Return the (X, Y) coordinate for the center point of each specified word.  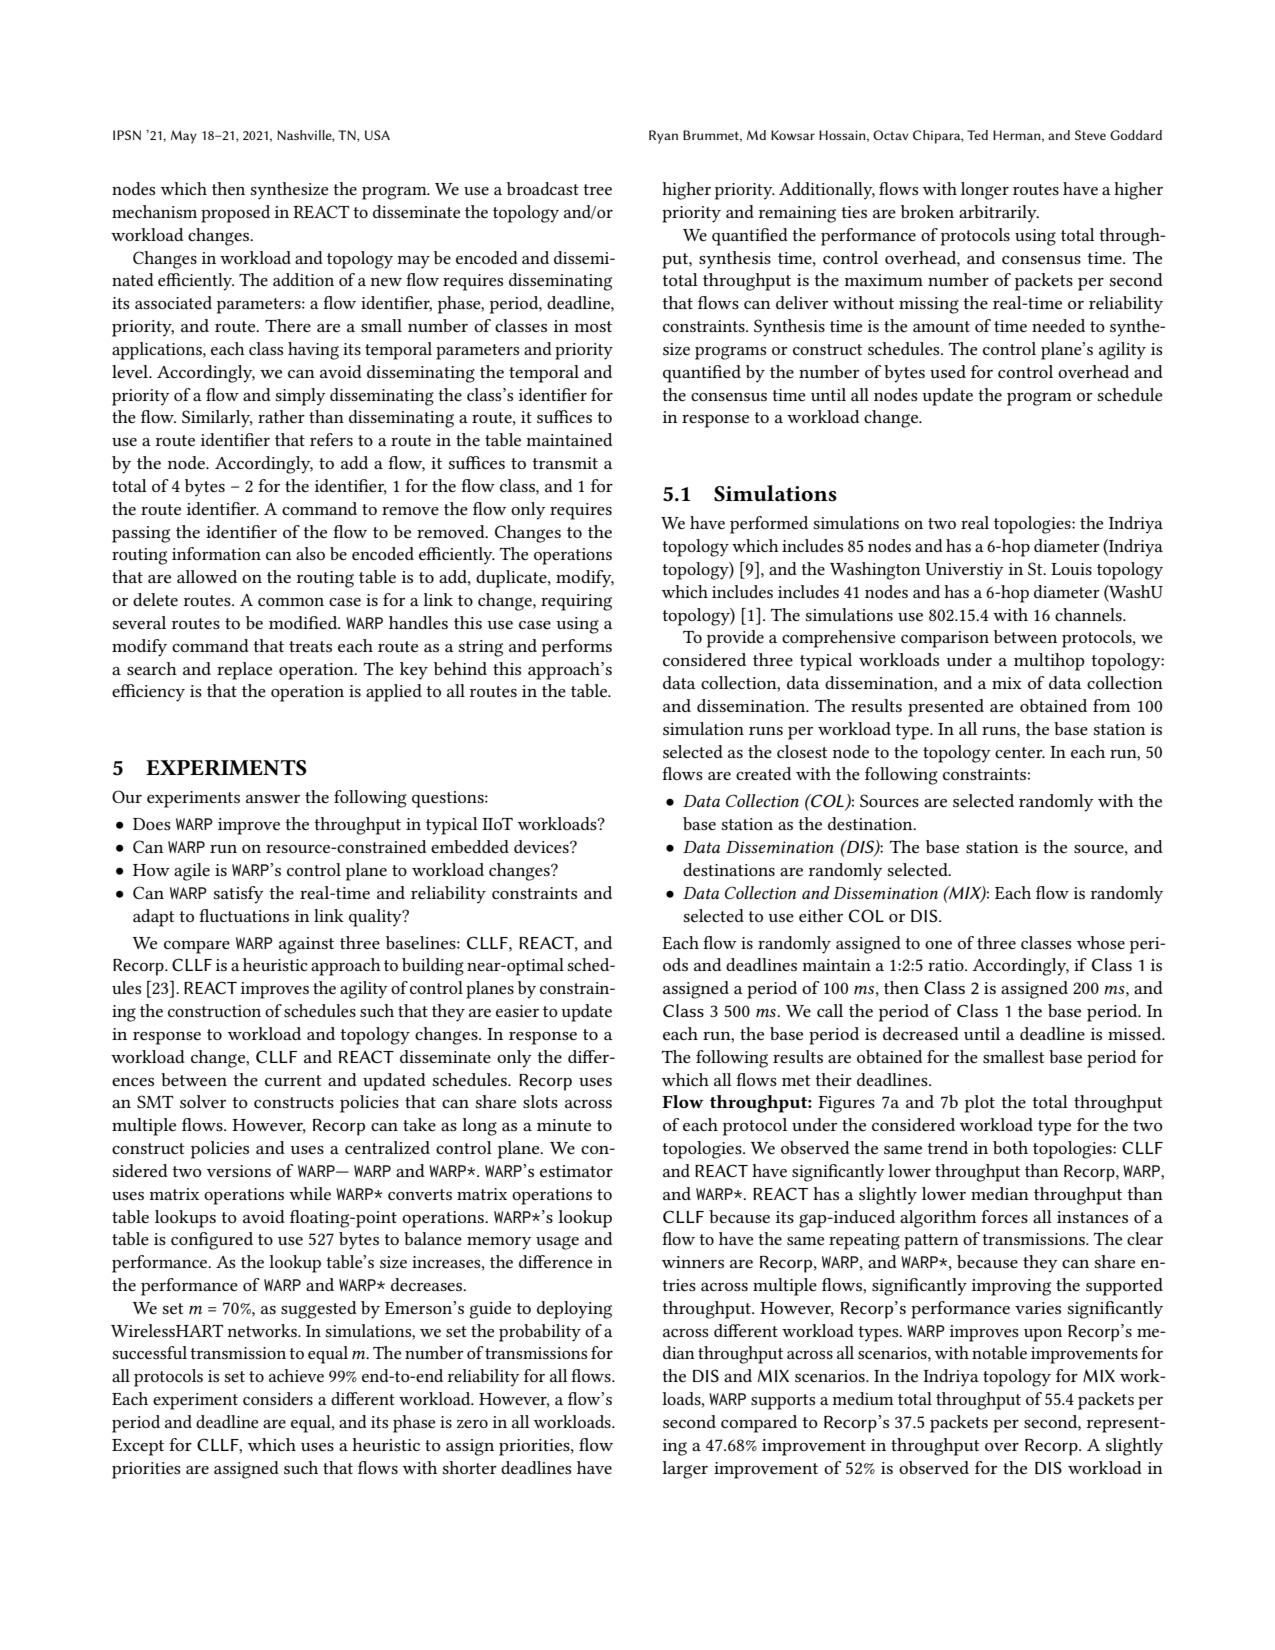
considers (278, 1398)
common (291, 602)
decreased (921, 1033)
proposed (235, 214)
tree (597, 189)
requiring (576, 602)
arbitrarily (999, 214)
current (293, 1080)
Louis (1071, 569)
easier (517, 1011)
